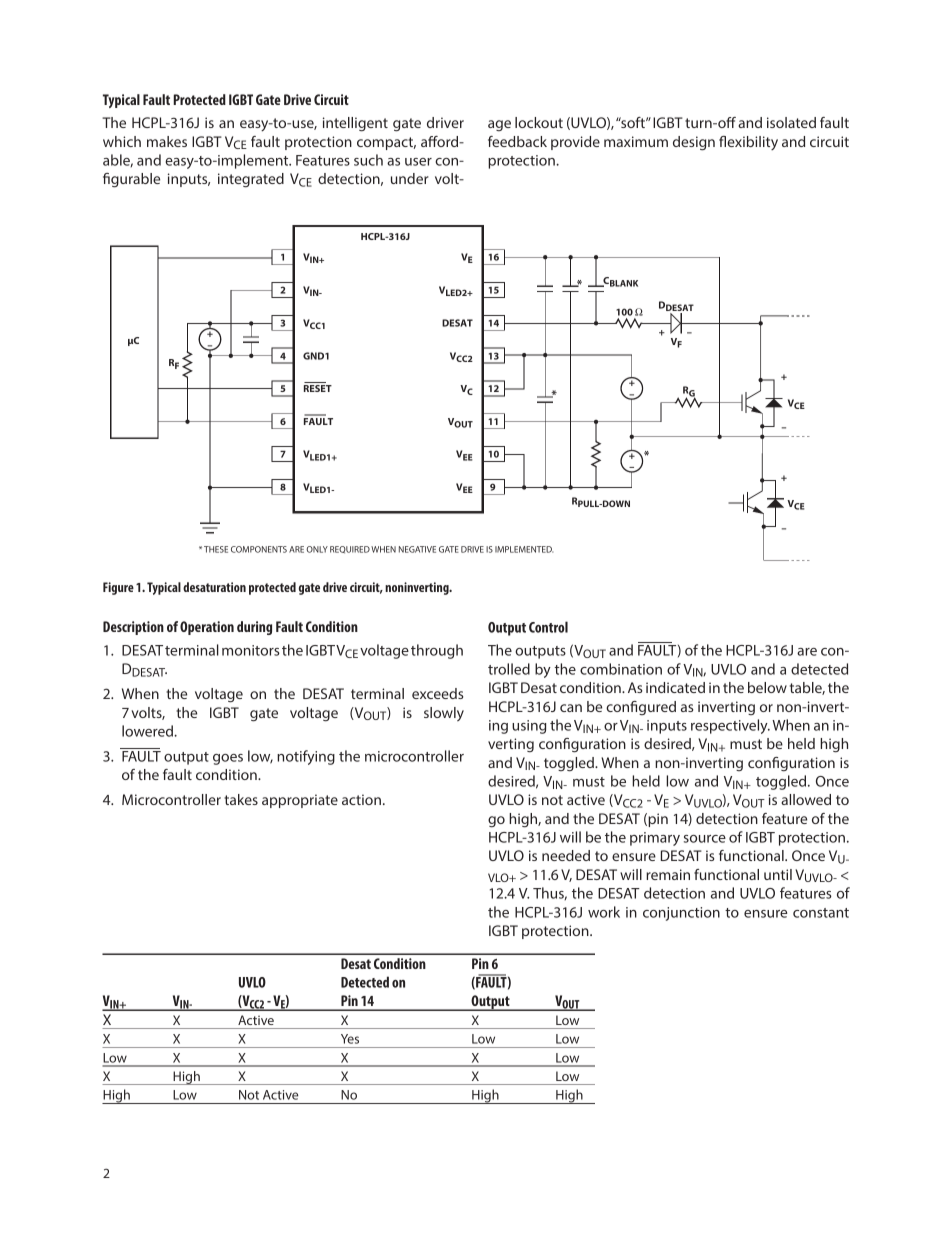 This screenshot has height=1233, width=952. Describe the element at coordinates (694, 143) in the screenshot. I see `design` at that location.
